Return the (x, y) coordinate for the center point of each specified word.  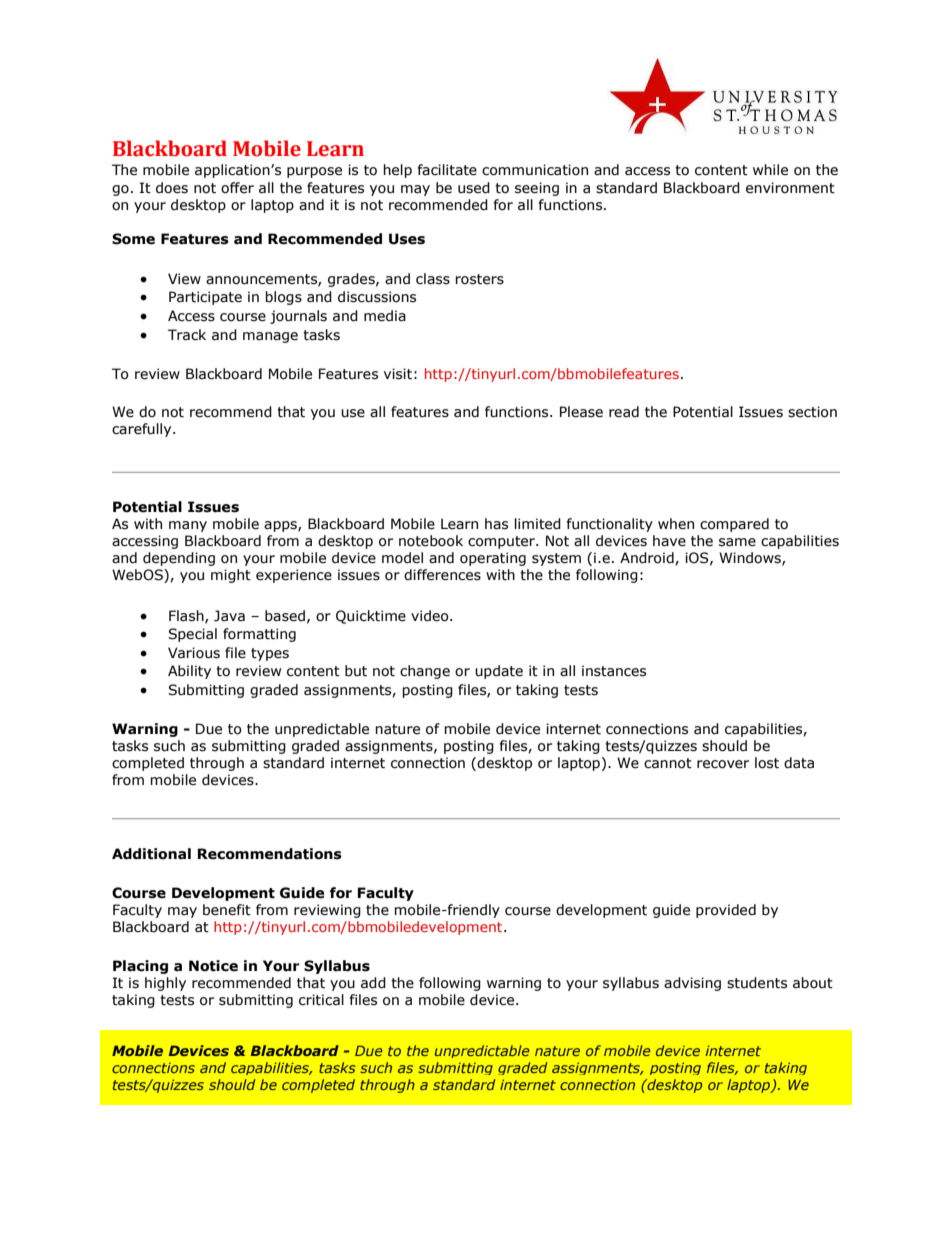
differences (442, 575)
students (757, 983)
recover (723, 764)
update (499, 672)
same (737, 542)
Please (581, 412)
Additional (151, 854)
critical (321, 1000)
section (812, 412)
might (231, 576)
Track (187, 335)
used (474, 188)
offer (237, 188)
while (770, 170)
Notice (213, 966)
